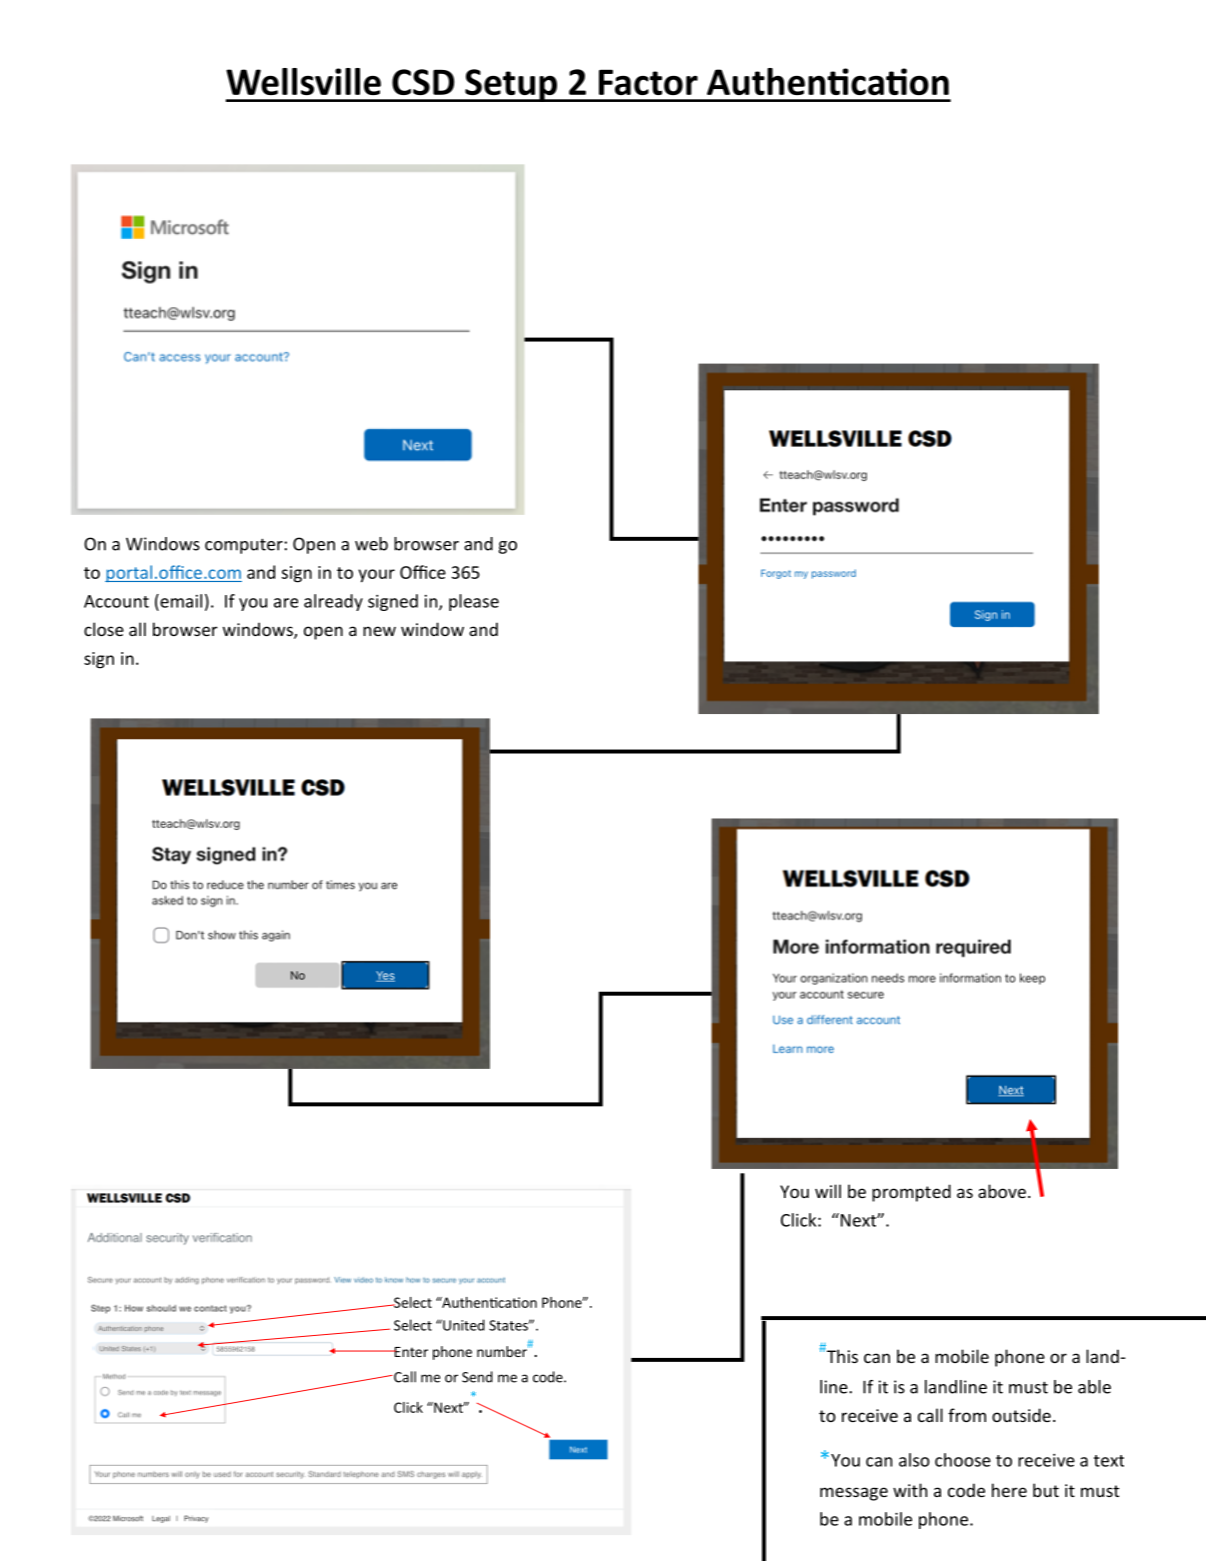  What do you see at coordinates (911, 1193) in the document?
I see `prompted` at bounding box center [911, 1193].
